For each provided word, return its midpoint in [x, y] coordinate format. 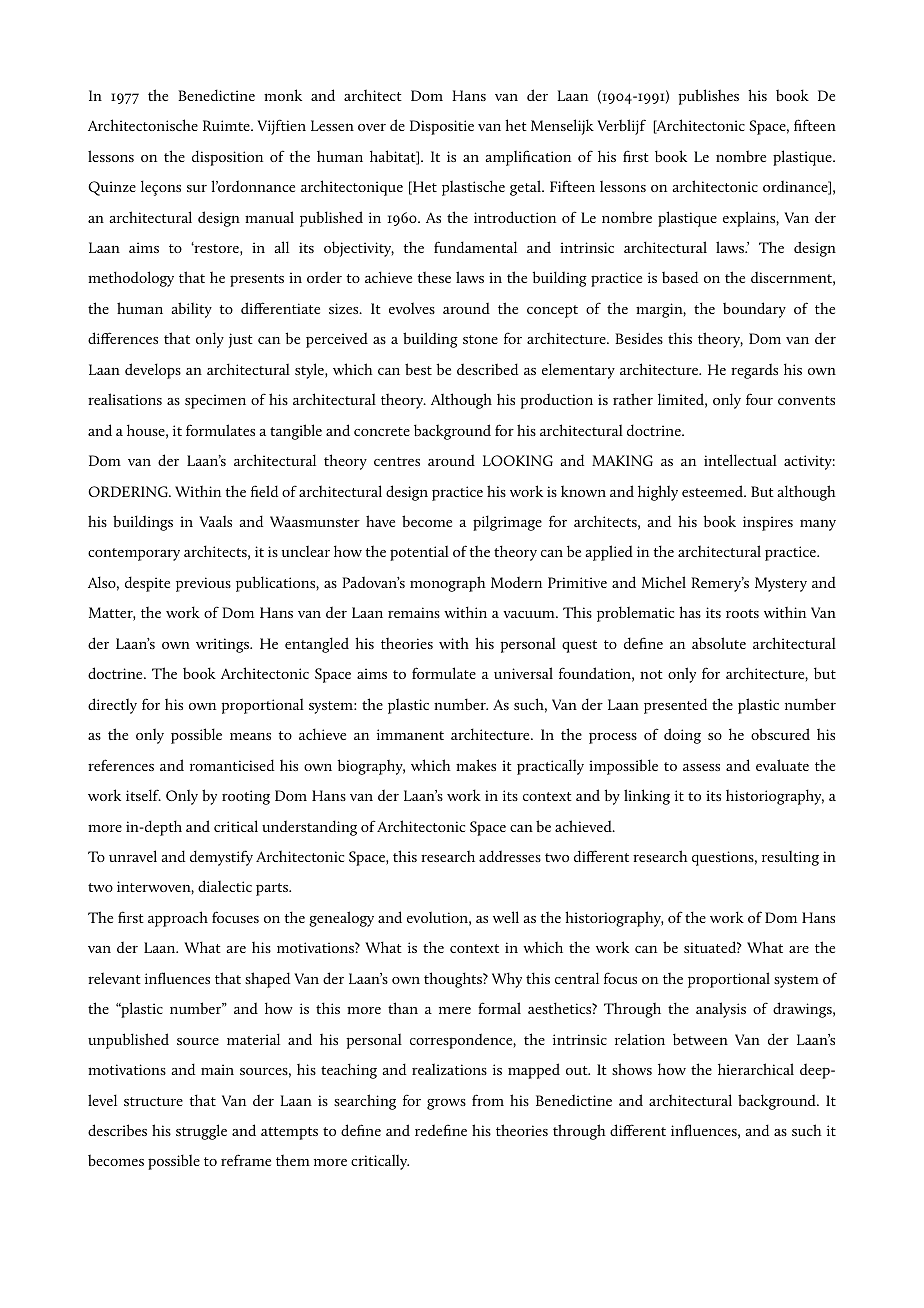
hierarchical [756, 1069]
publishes [708, 97]
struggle [201, 1132]
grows [446, 1104]
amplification [528, 158]
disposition [227, 158]
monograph [448, 584]
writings [224, 645]
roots [742, 613]
